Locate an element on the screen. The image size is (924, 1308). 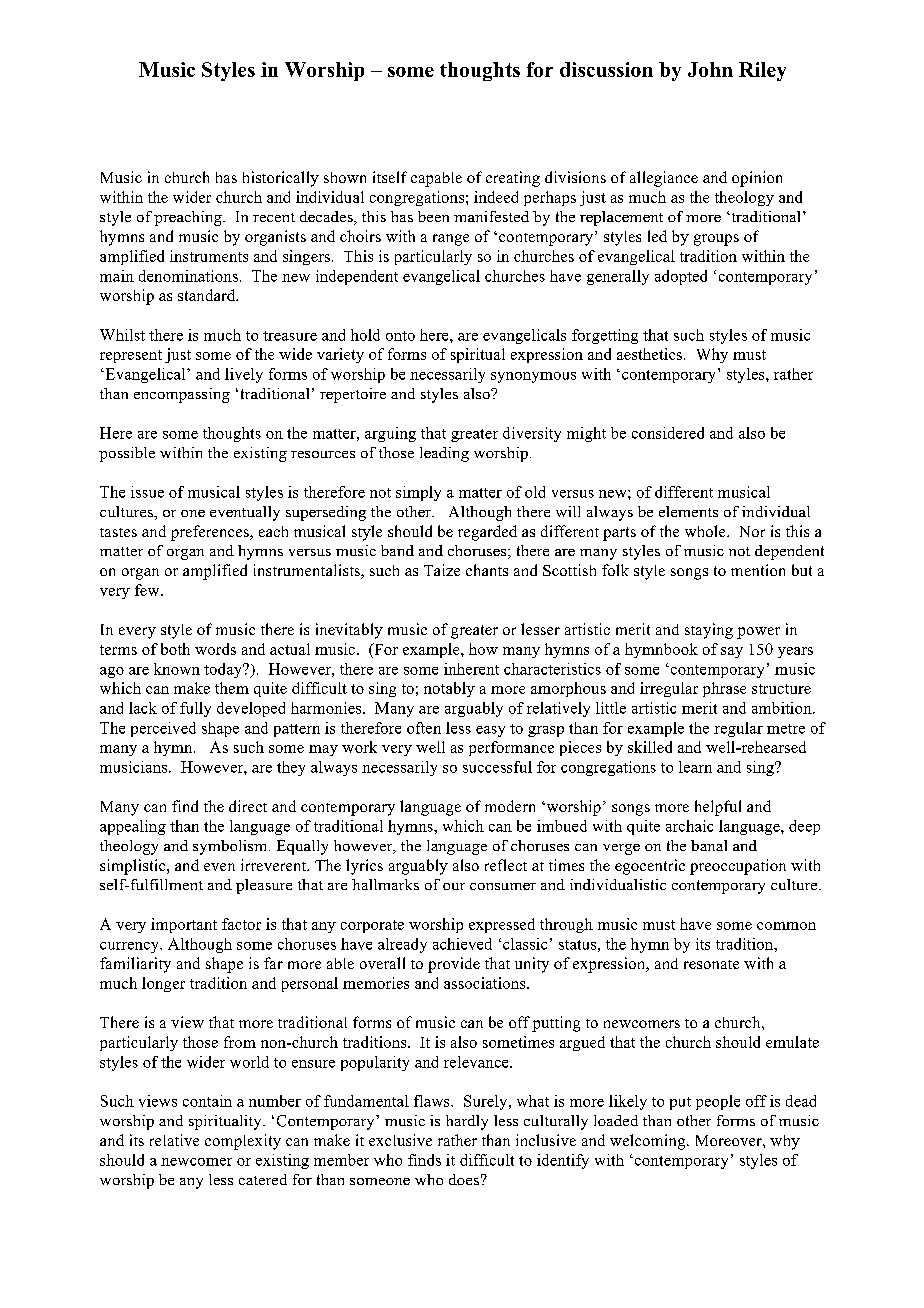
onto is located at coordinates (400, 336).
